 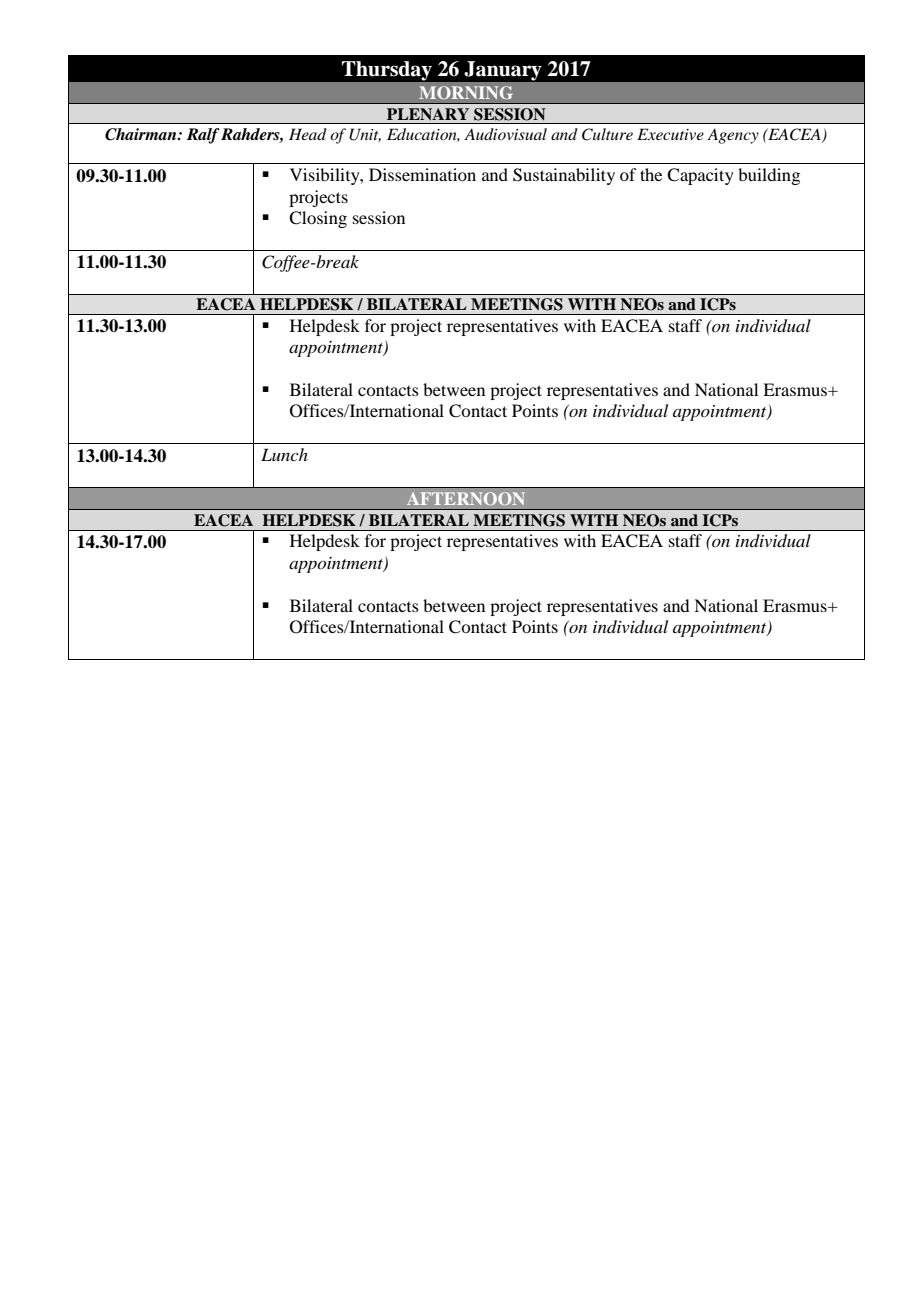 I want to click on Lunch, so click(x=284, y=454).
